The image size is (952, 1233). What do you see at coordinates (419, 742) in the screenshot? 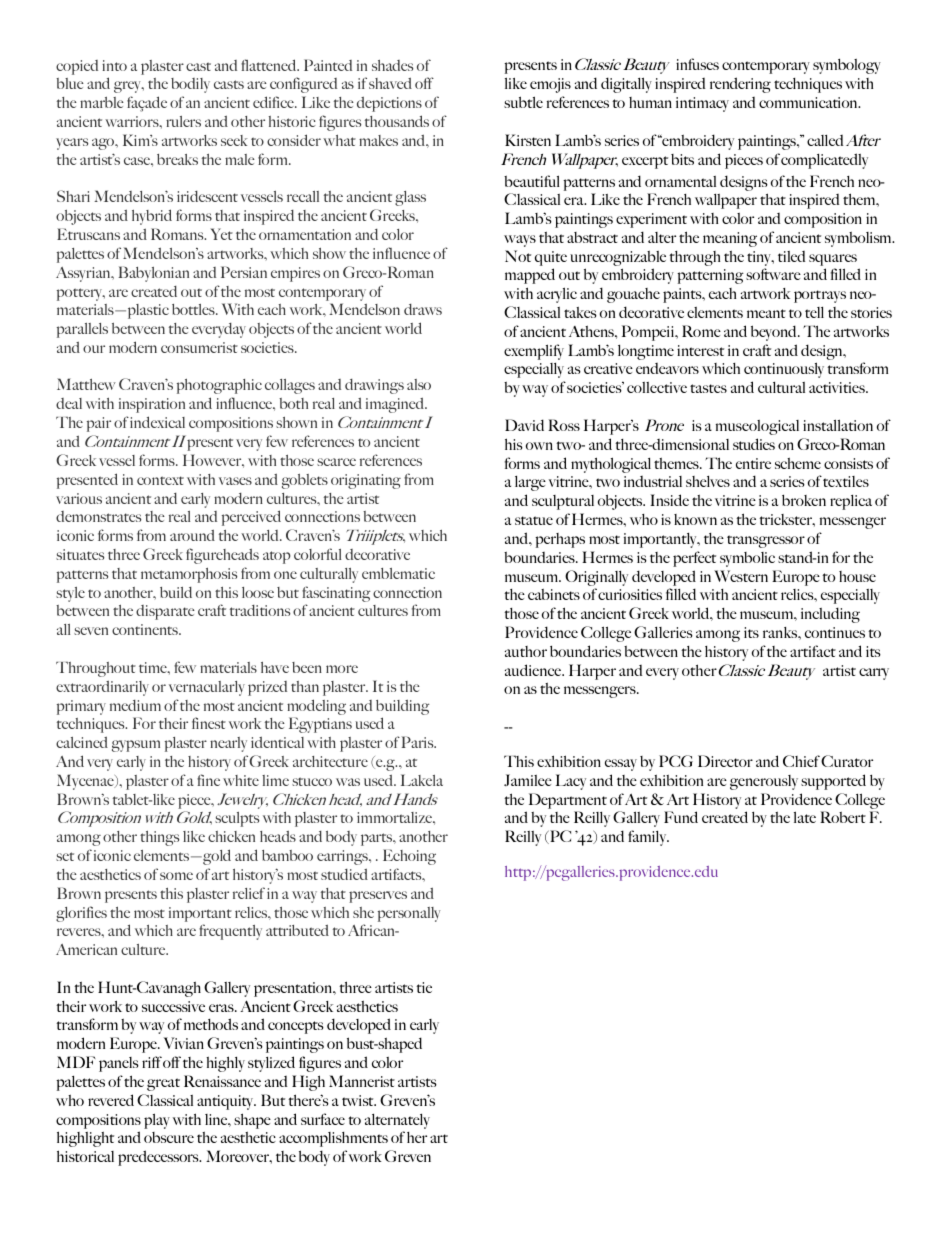
I see `Paris` at bounding box center [419, 742].
